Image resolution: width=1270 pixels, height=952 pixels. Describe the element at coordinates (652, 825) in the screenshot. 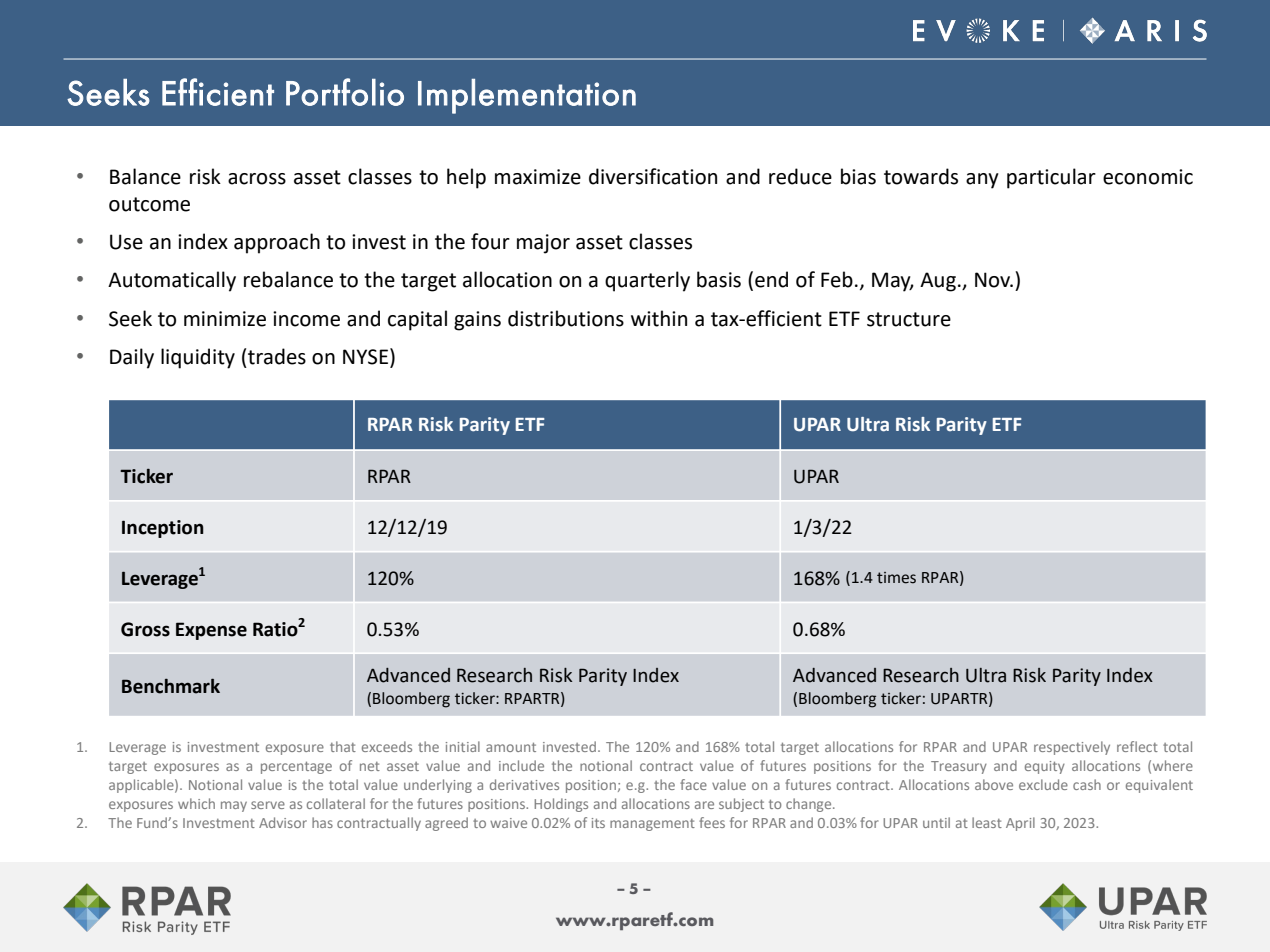

I see `management` at that location.
